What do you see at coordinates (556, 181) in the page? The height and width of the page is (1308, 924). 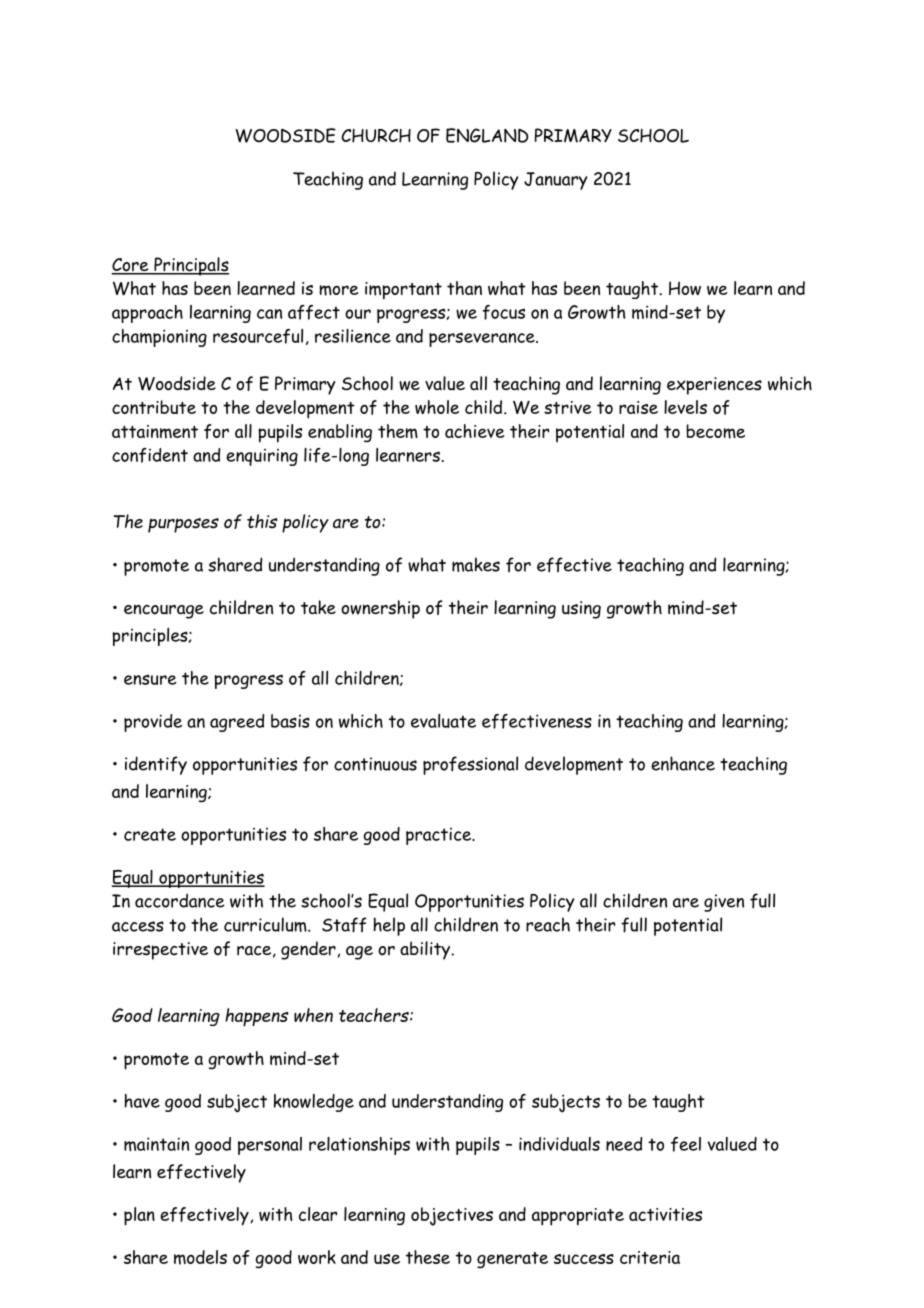 I see `January` at bounding box center [556, 181].
